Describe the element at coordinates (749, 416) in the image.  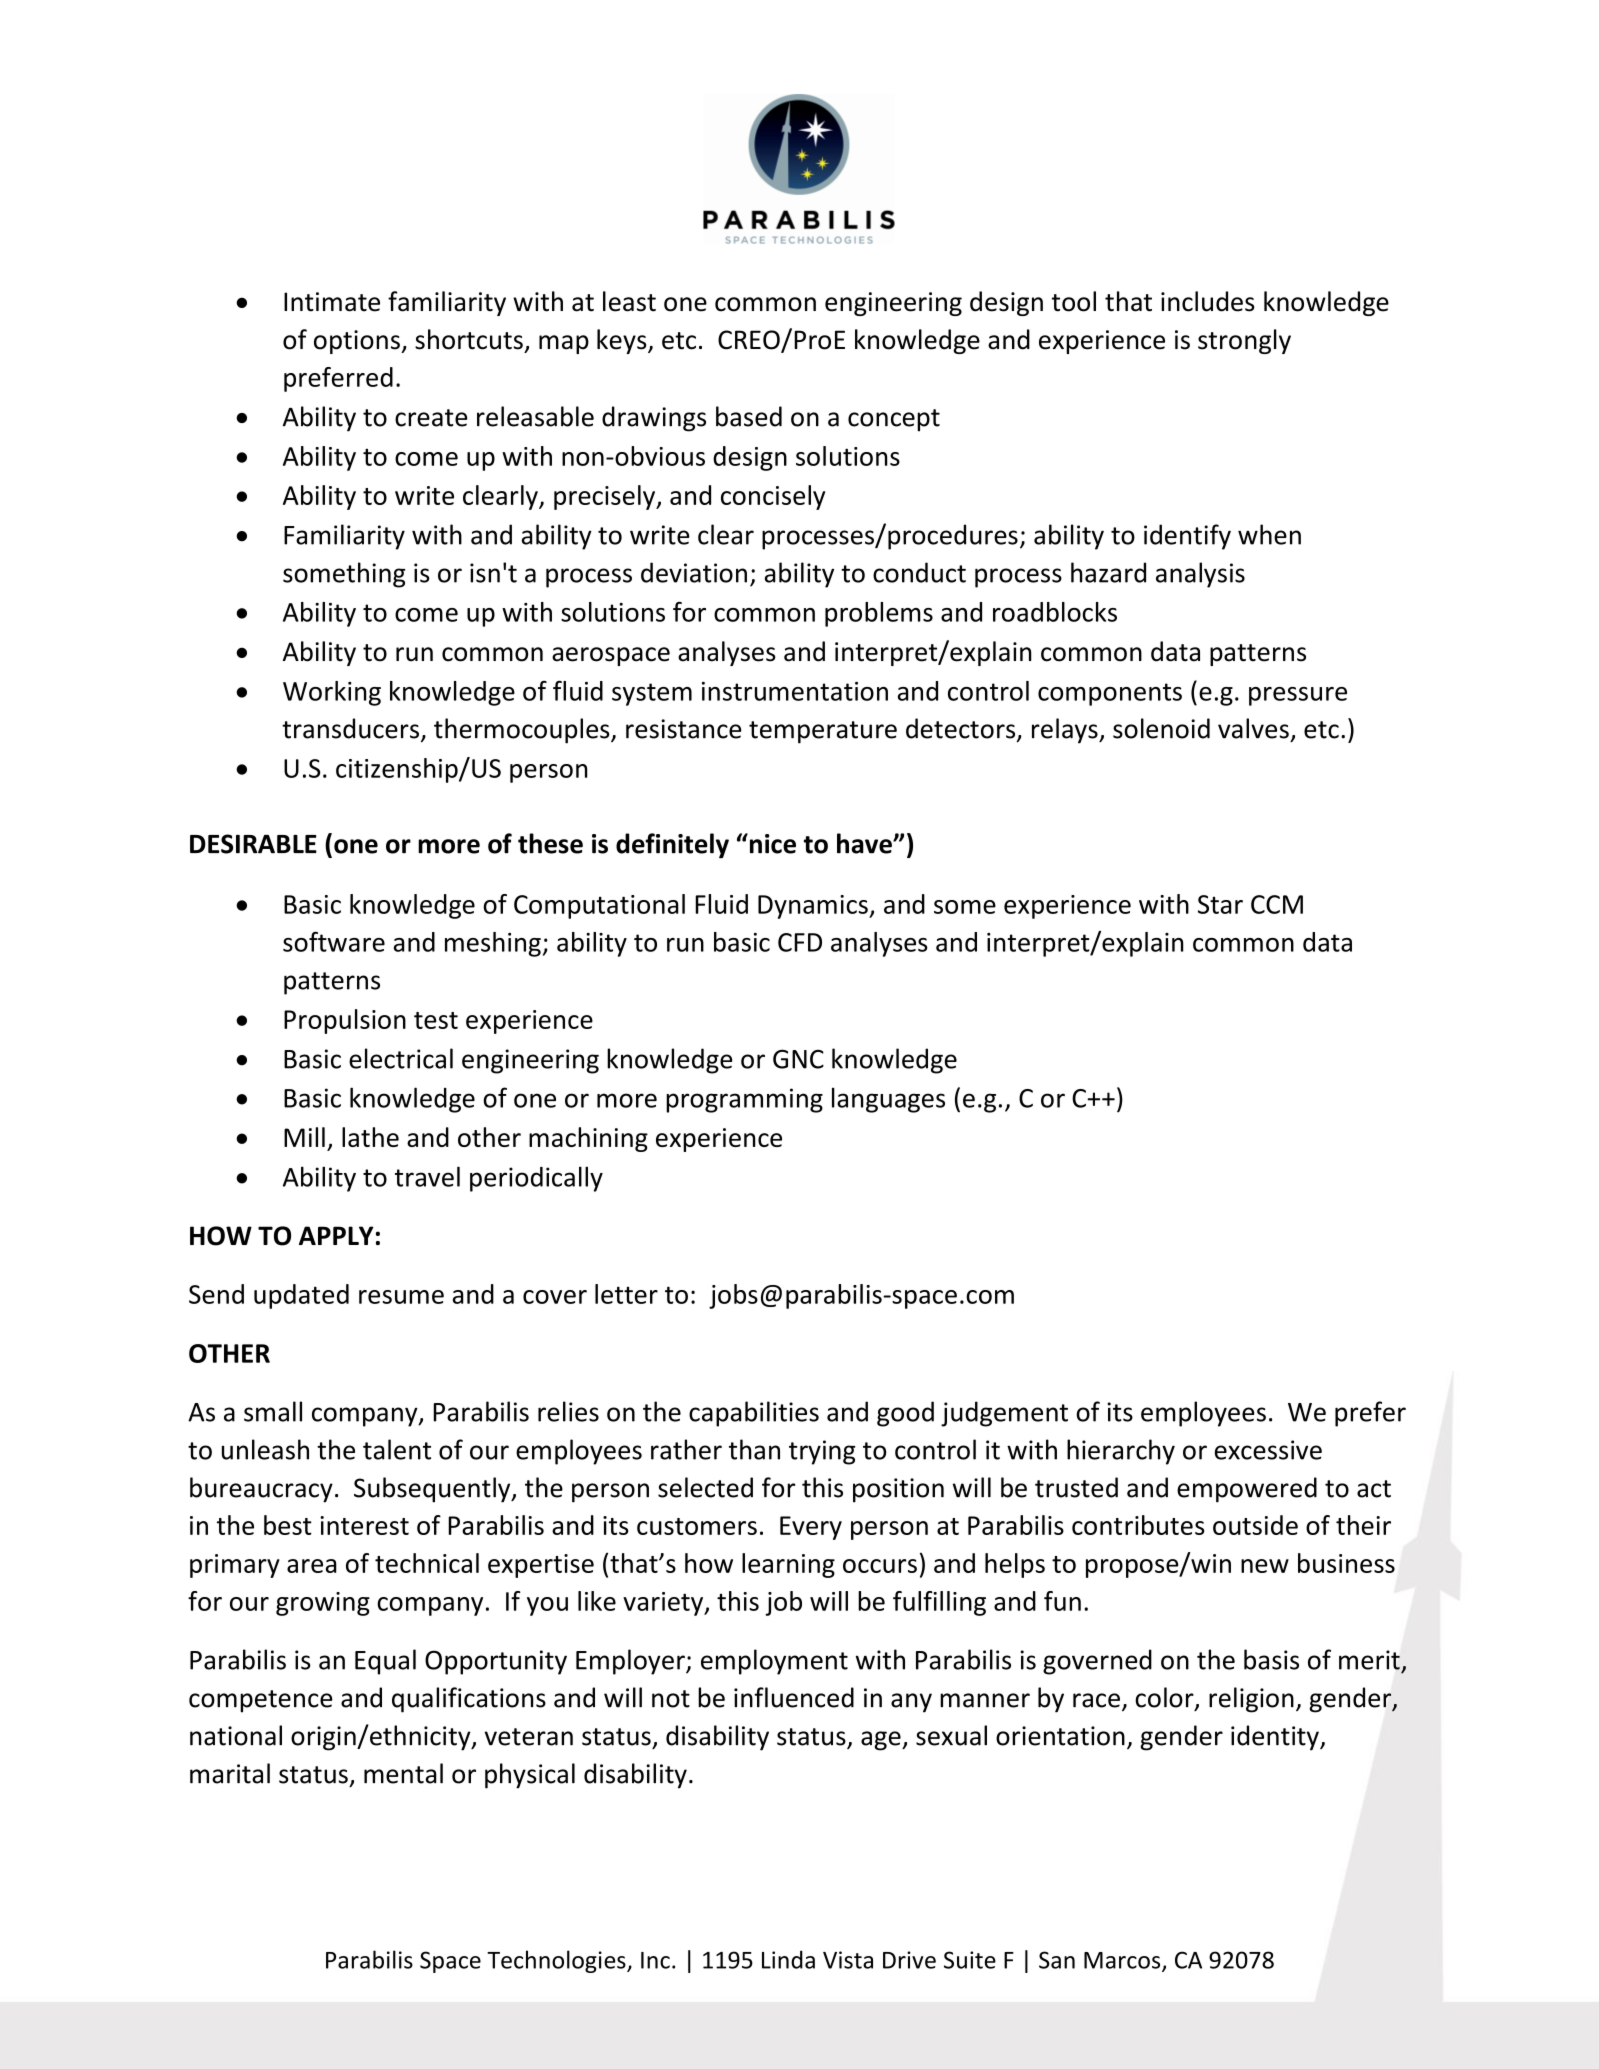
I see `based` at that location.
